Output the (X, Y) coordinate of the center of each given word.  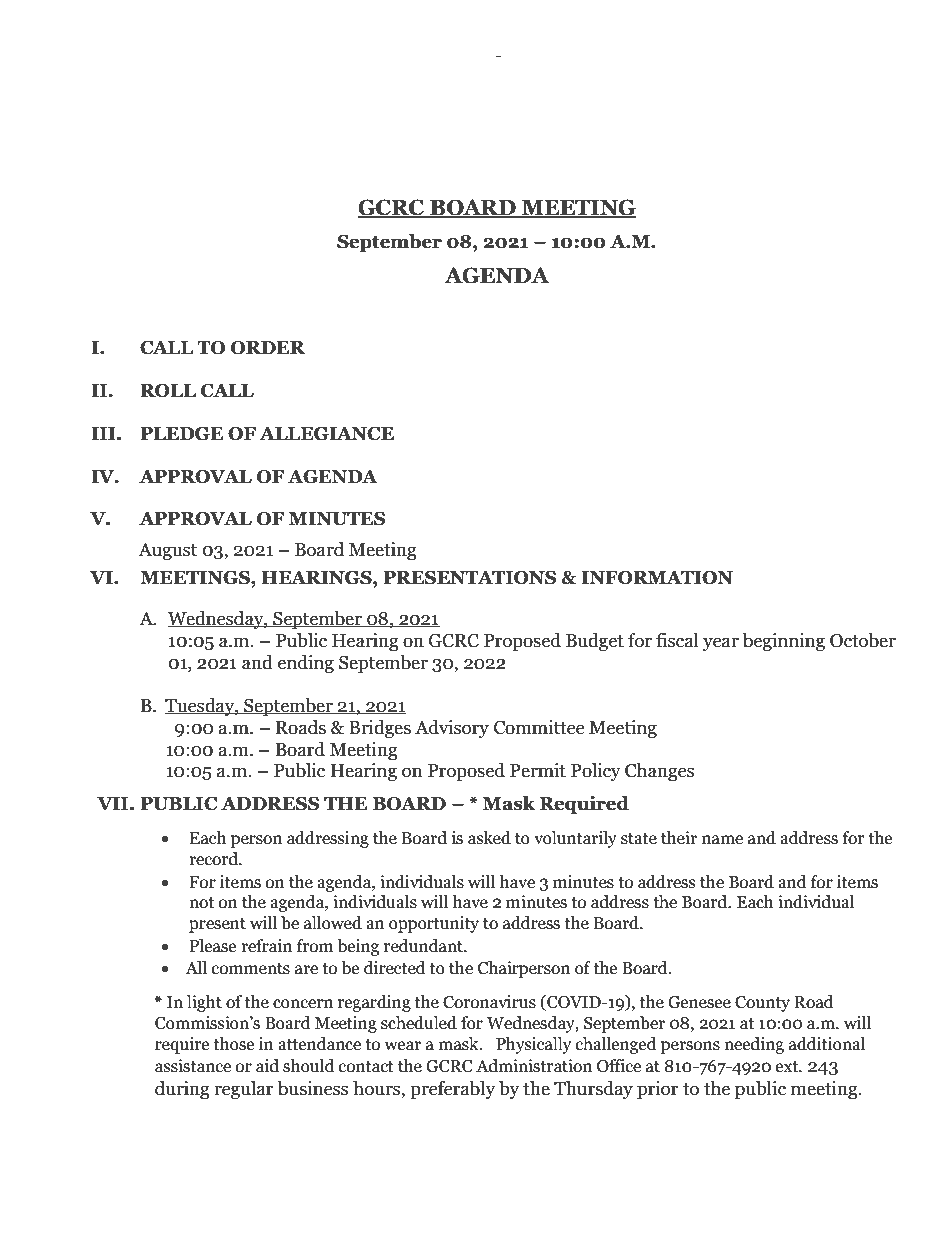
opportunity (434, 924)
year (721, 644)
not (201, 903)
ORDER (268, 348)
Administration (534, 1066)
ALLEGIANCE (326, 434)
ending (306, 664)
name (722, 840)
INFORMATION (657, 578)
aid (267, 1066)
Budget (595, 642)
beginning (784, 642)
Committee (539, 727)
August (167, 551)
